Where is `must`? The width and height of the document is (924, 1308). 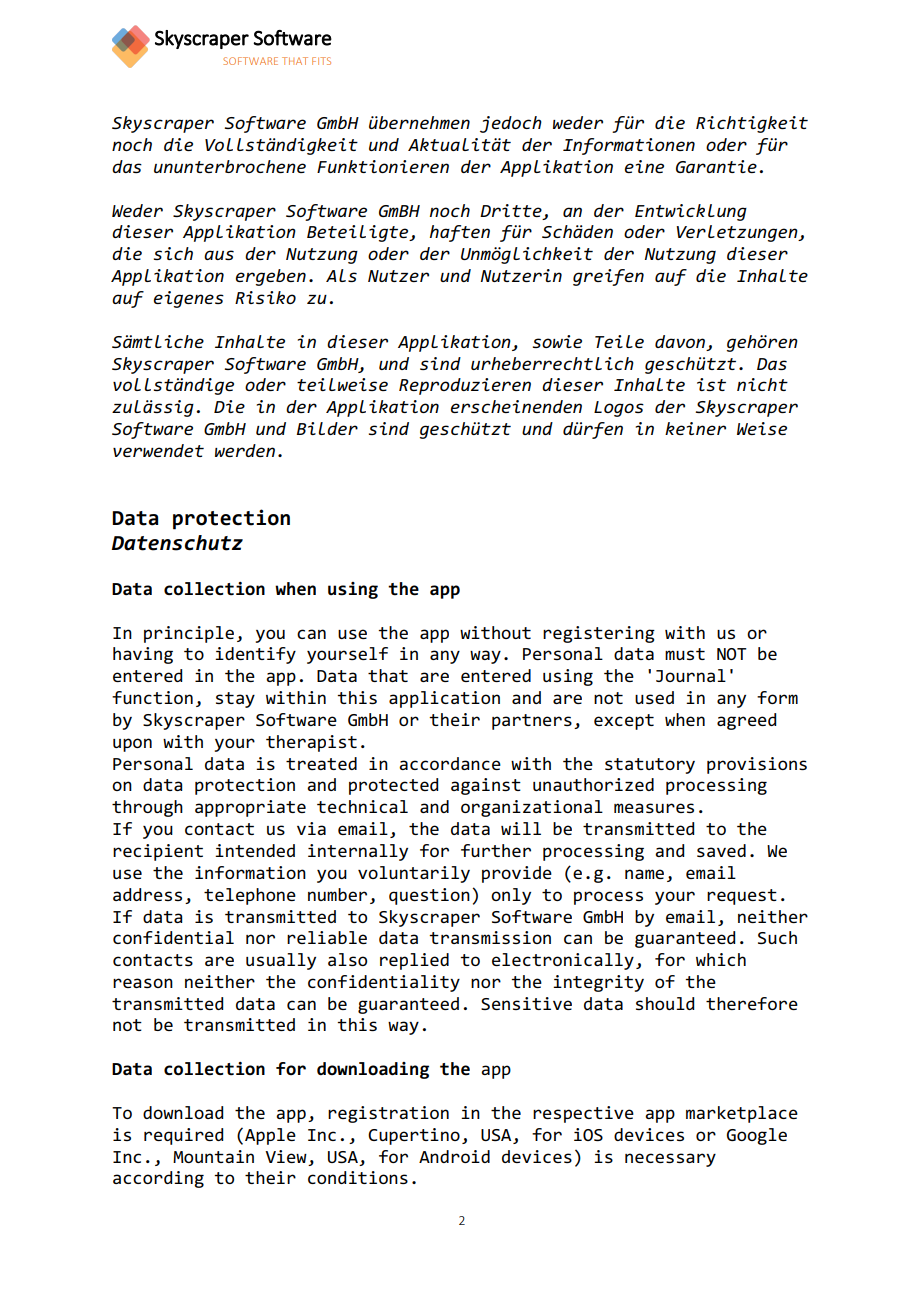 must is located at coordinates (685, 654).
